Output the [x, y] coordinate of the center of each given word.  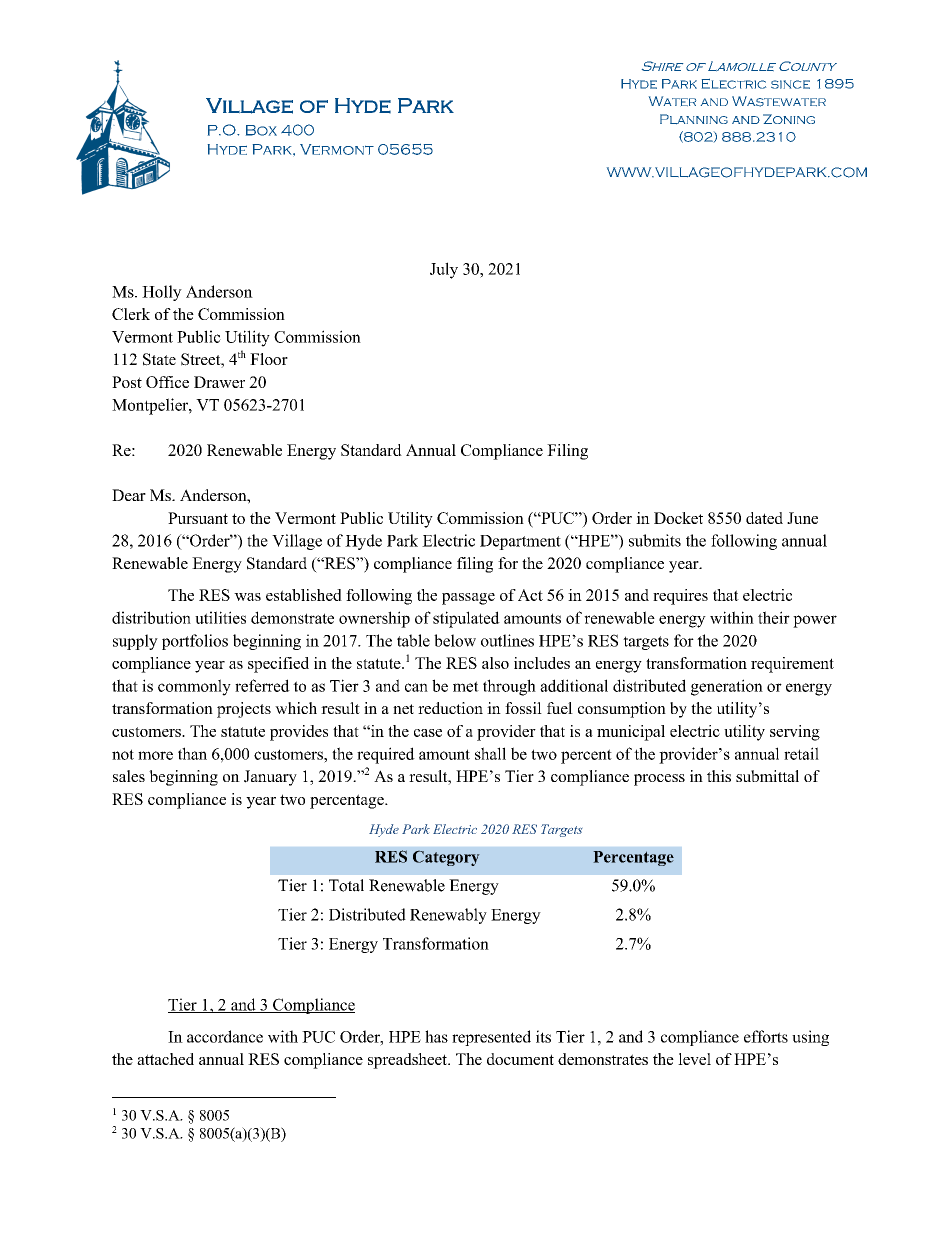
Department [520, 542]
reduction [450, 708]
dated [764, 518]
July [444, 270]
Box [261, 130]
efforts [766, 1036]
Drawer [219, 382]
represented [491, 1038]
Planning [694, 119]
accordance [225, 1036]
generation [727, 687]
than [192, 753]
